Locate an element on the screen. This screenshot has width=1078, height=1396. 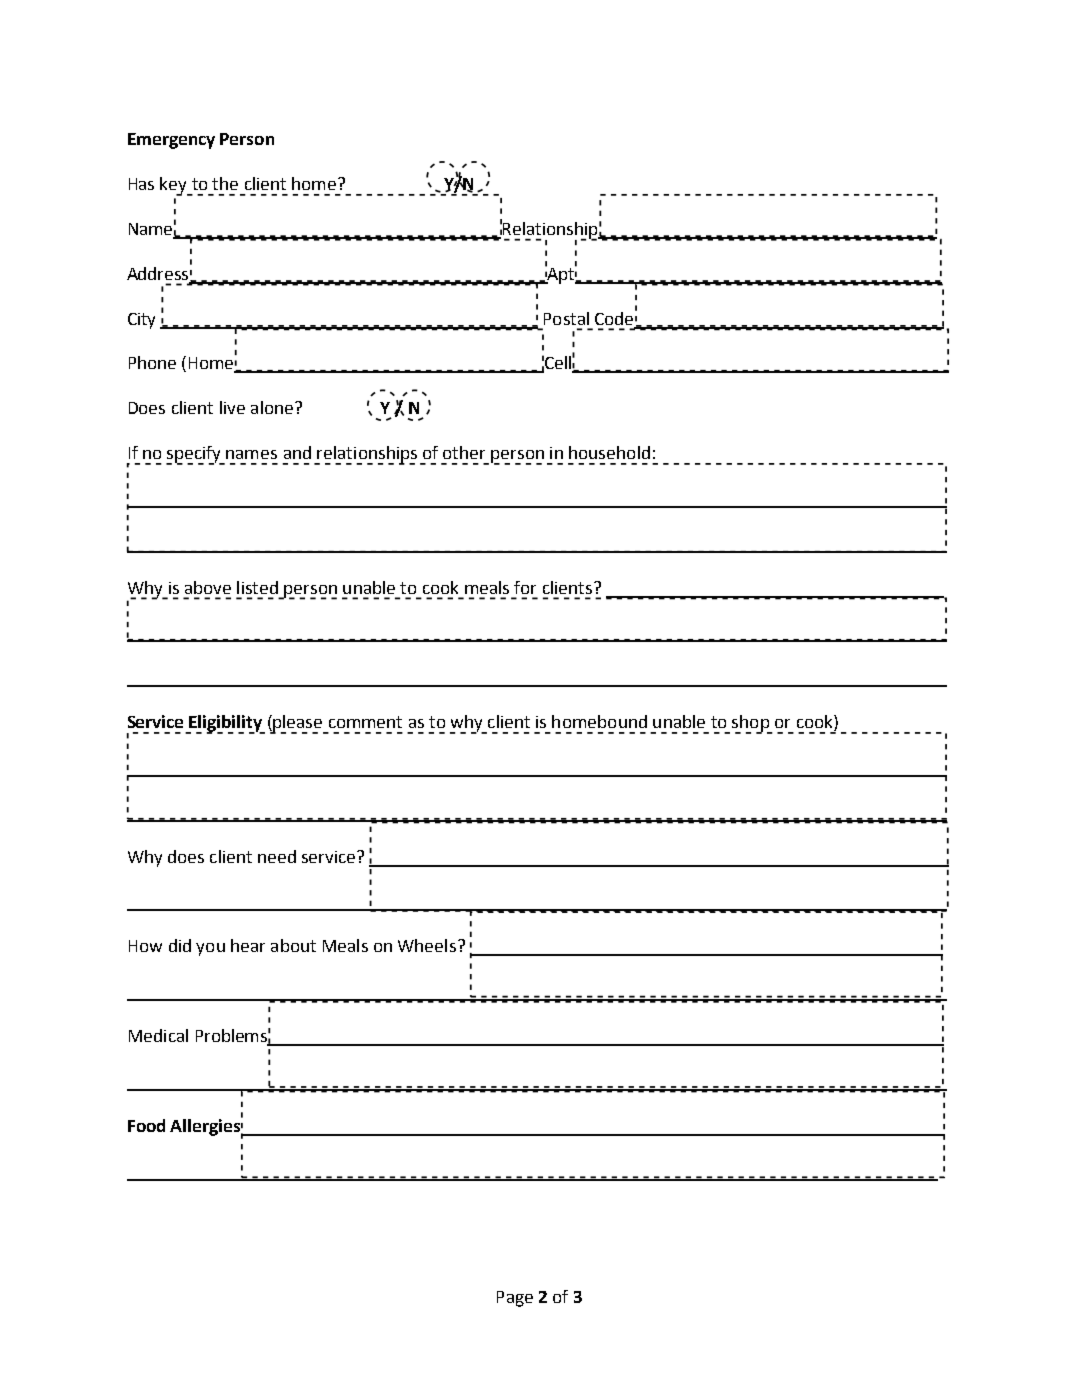
for is located at coordinates (525, 587).
